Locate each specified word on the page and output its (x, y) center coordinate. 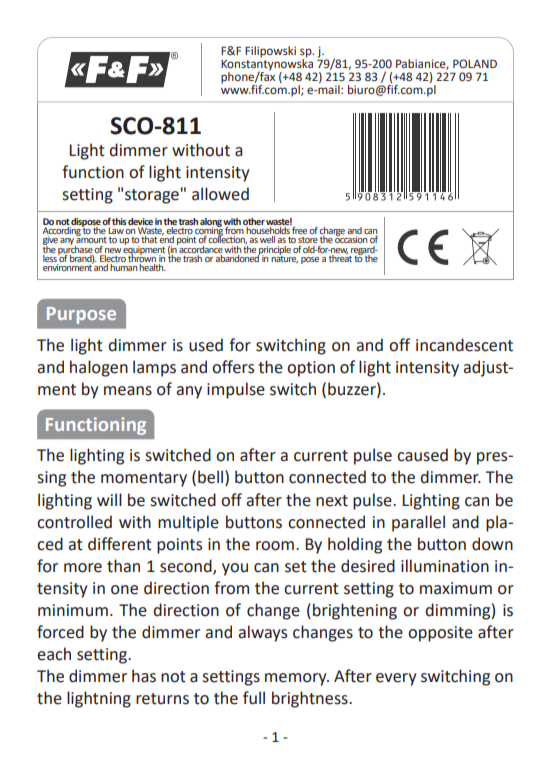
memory (297, 679)
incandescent (464, 345)
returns (162, 699)
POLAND (475, 63)
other (254, 221)
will (109, 499)
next (332, 501)
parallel (418, 523)
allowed (220, 194)
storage (152, 196)
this (119, 221)
